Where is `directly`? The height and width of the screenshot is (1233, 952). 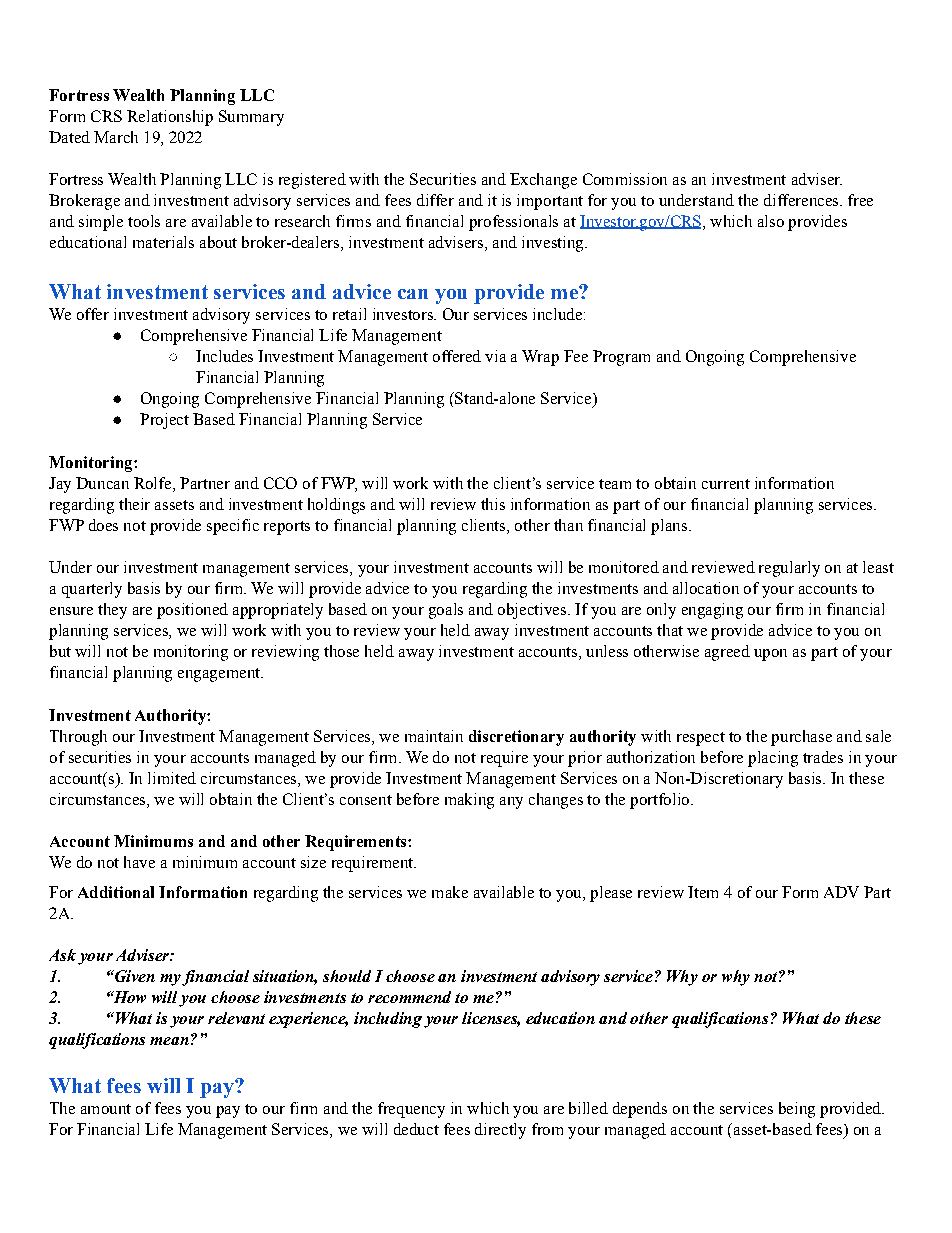
directly is located at coordinates (500, 1131).
